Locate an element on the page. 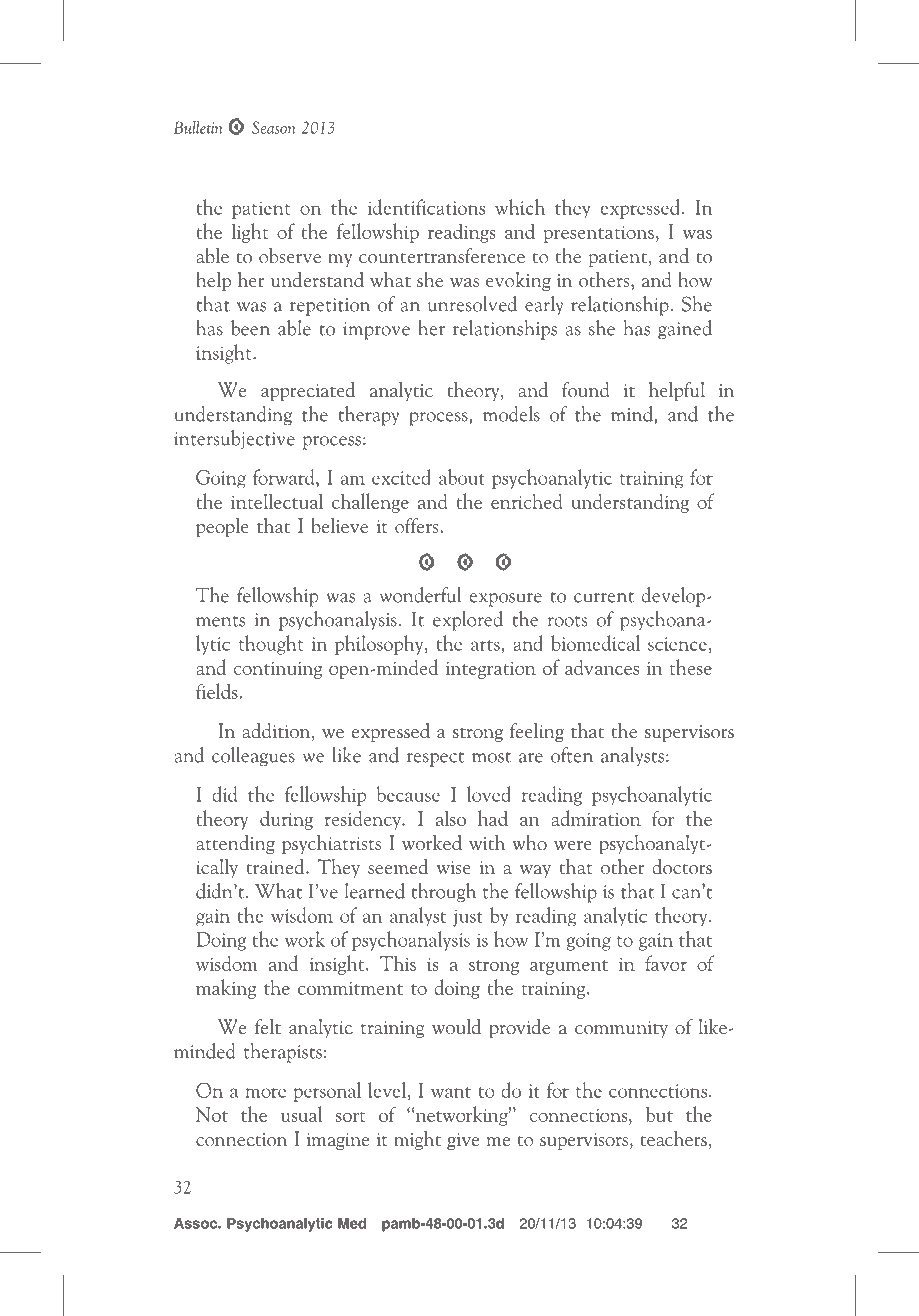  want is located at coordinates (451, 1092).
